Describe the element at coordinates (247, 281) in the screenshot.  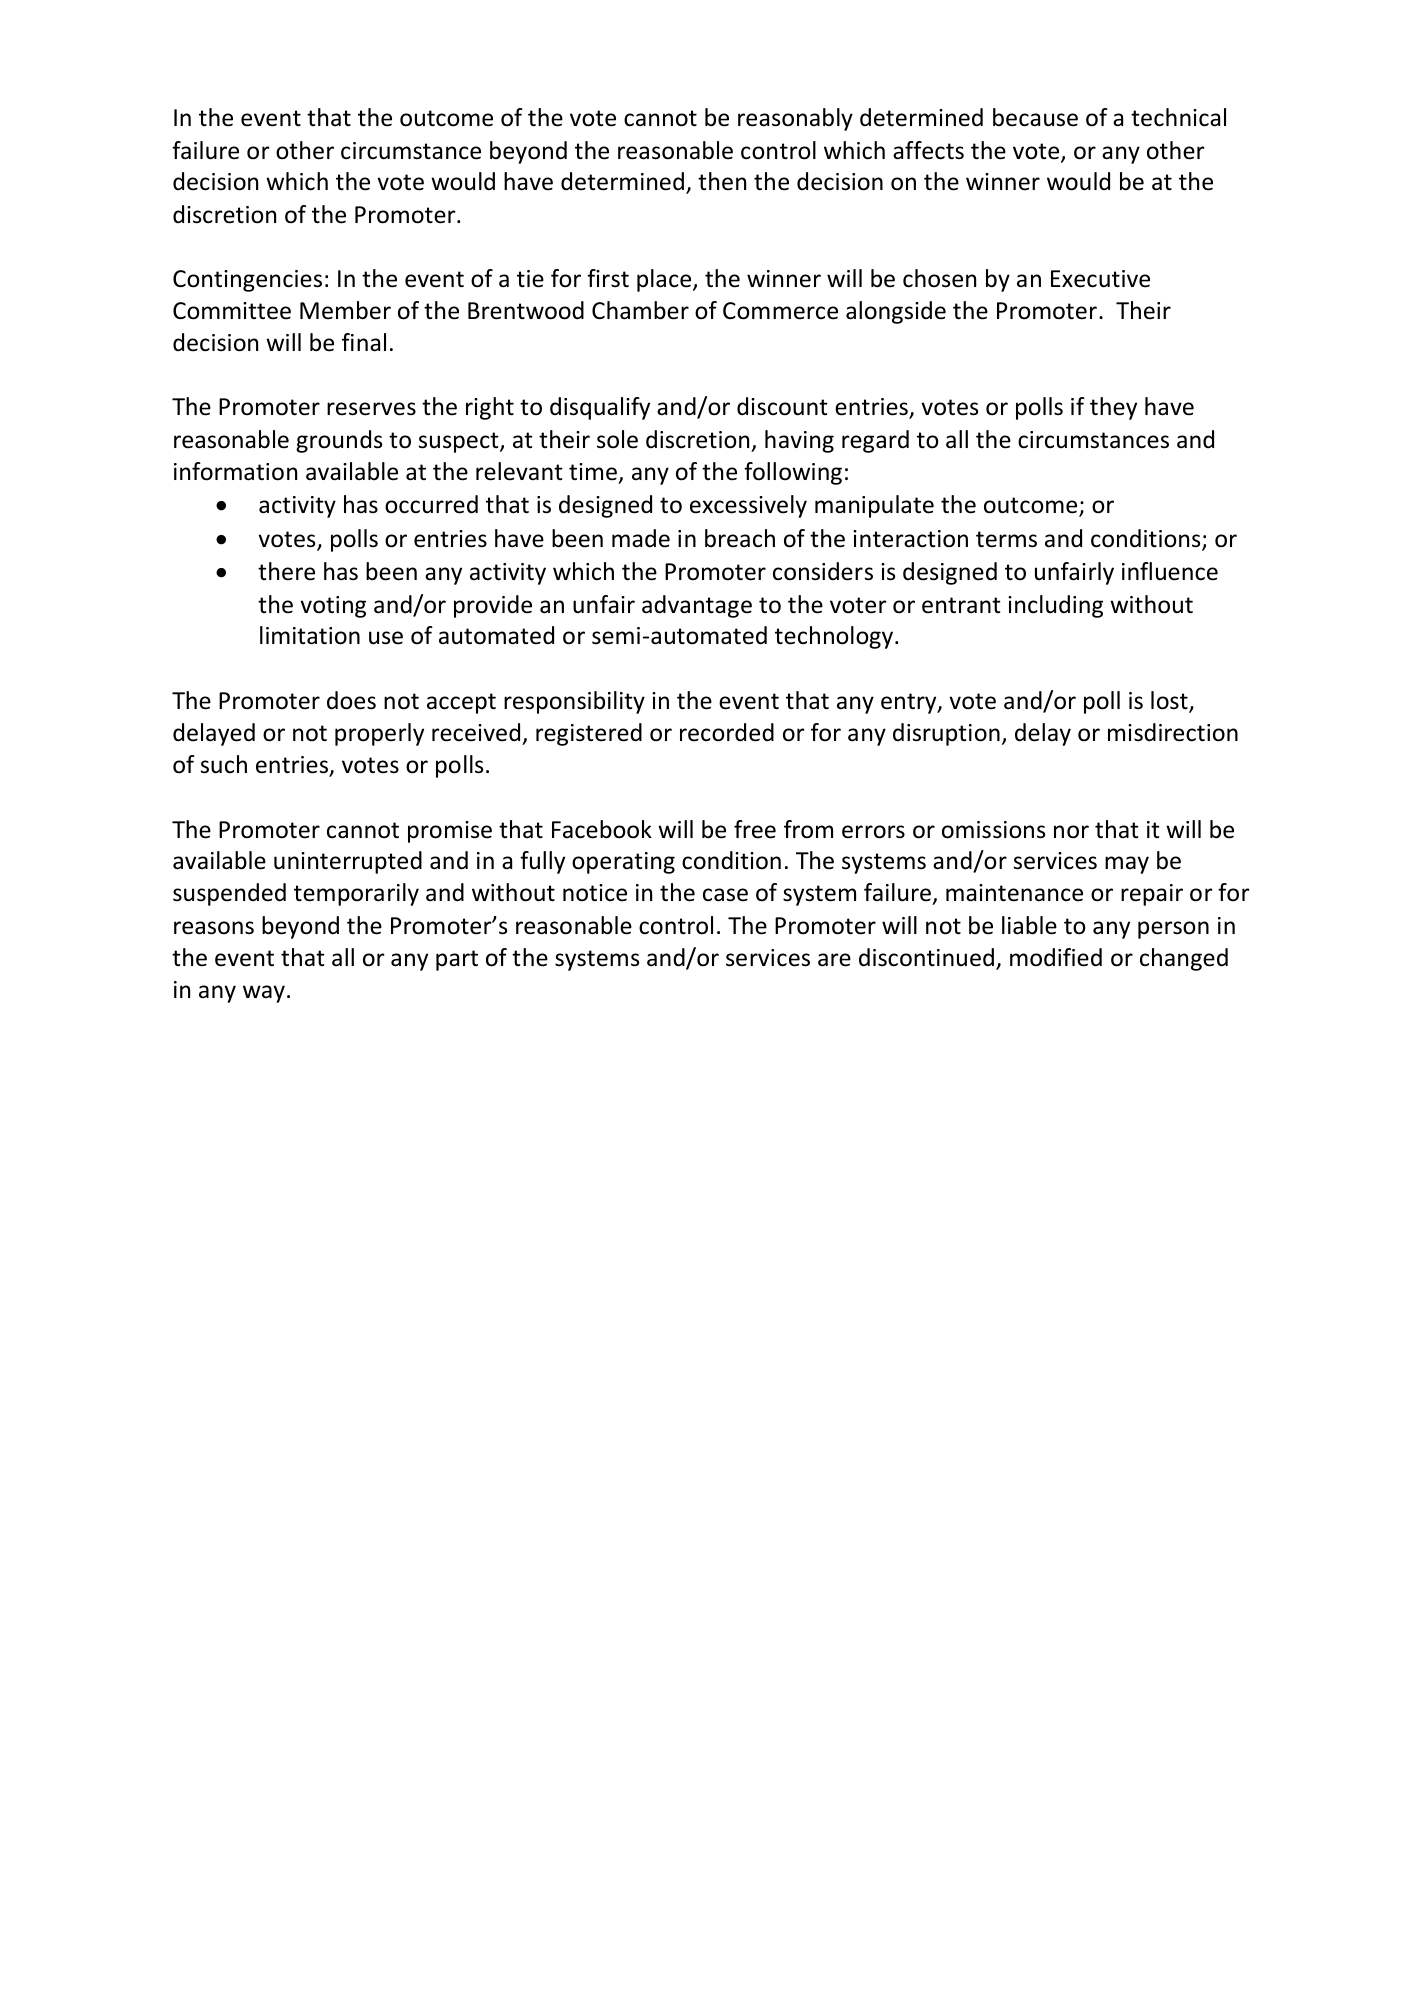
I see `Contingencies` at that location.
